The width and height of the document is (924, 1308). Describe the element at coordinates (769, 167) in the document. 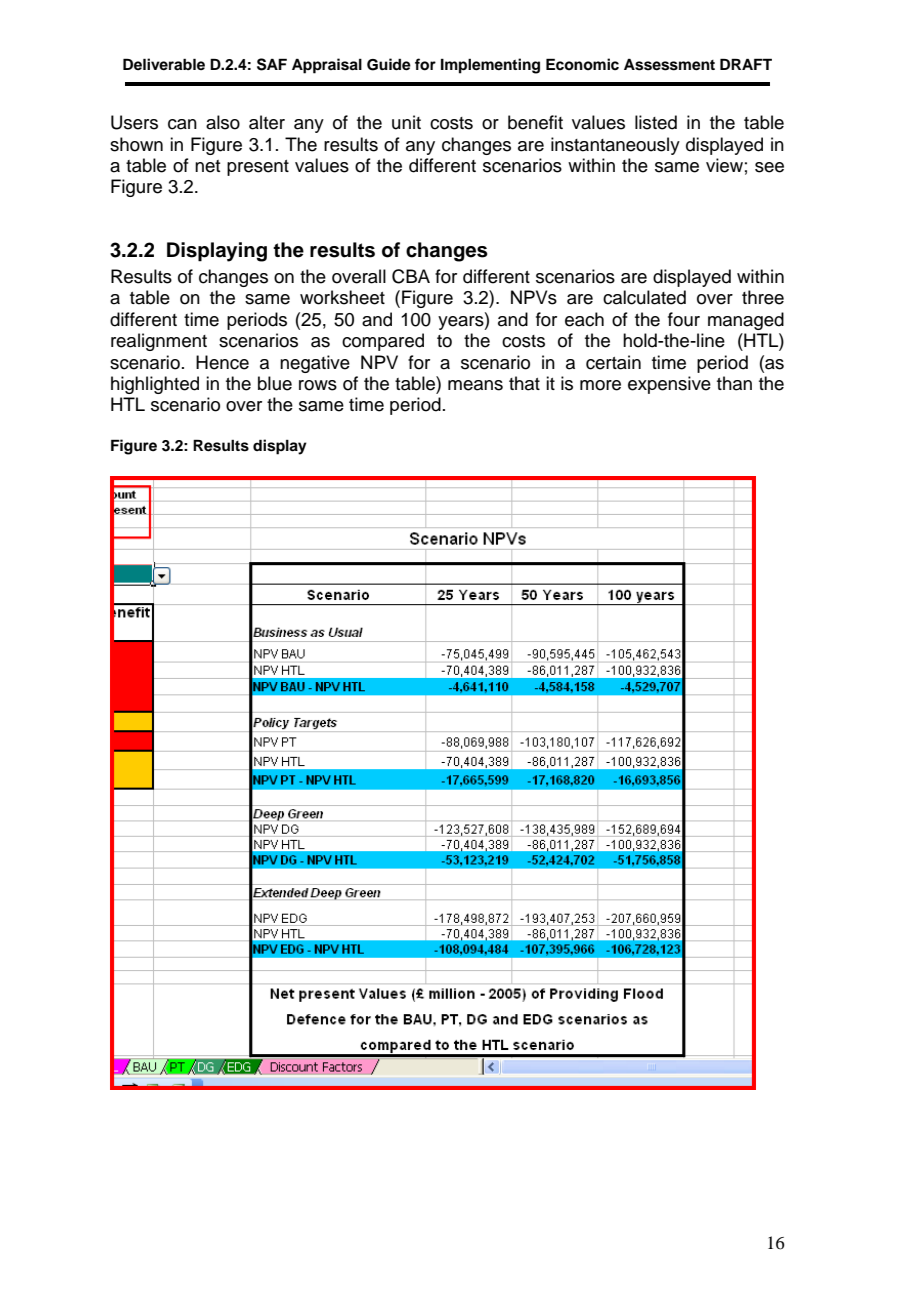

I see `see` at that location.
